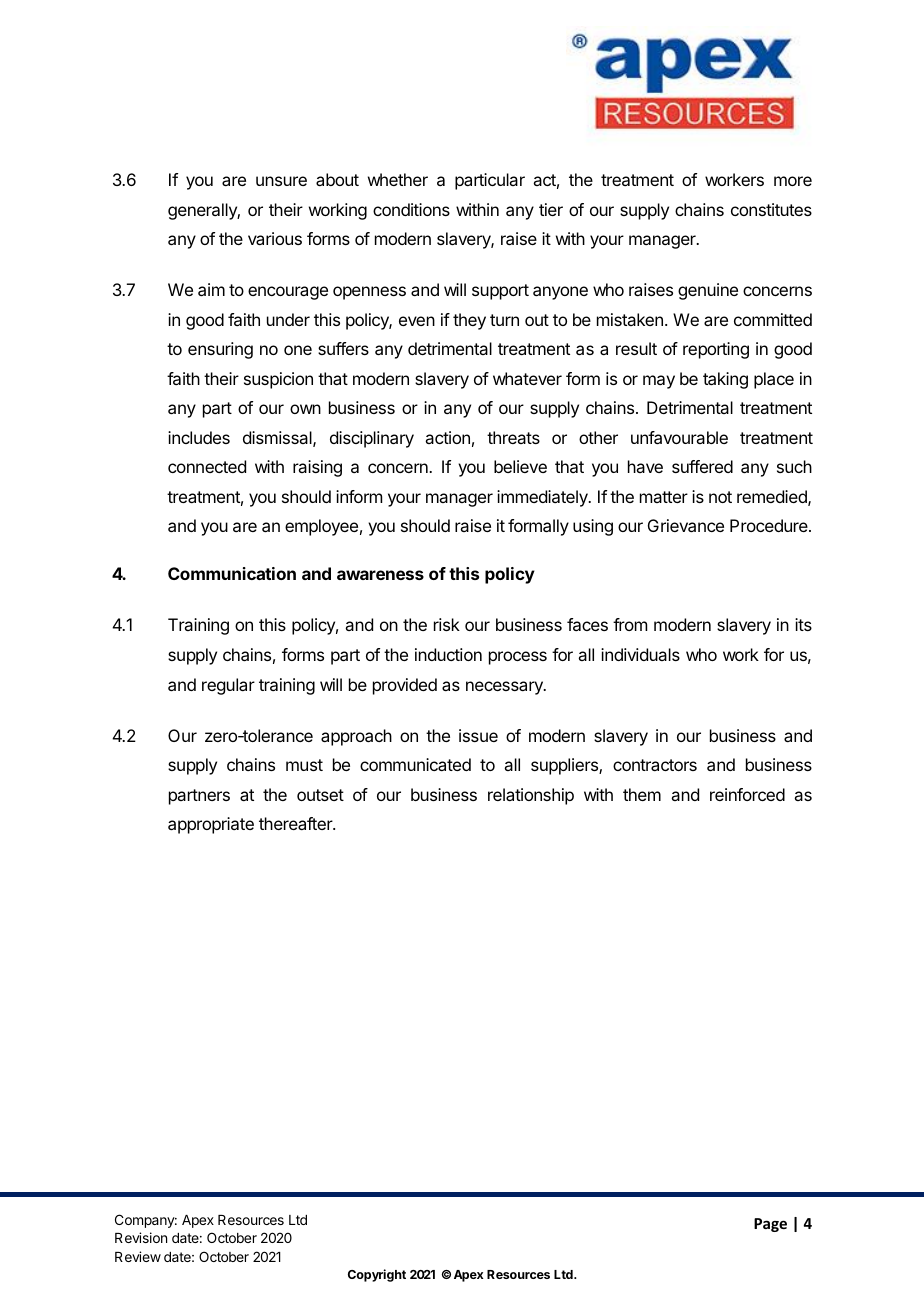 This page has height=1308, width=924. I want to click on constitutes, so click(771, 209).
